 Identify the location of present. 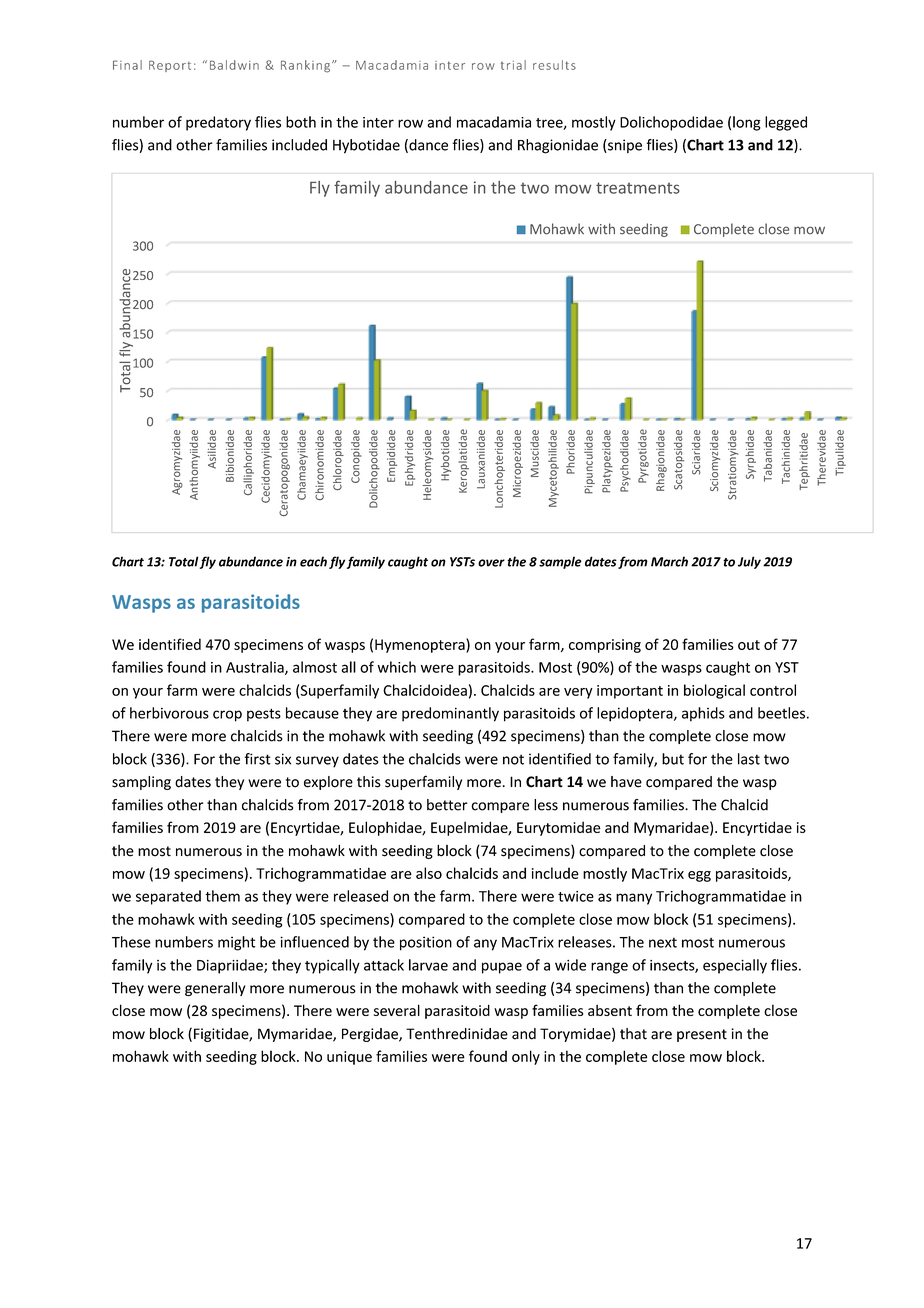
(702, 1035).
